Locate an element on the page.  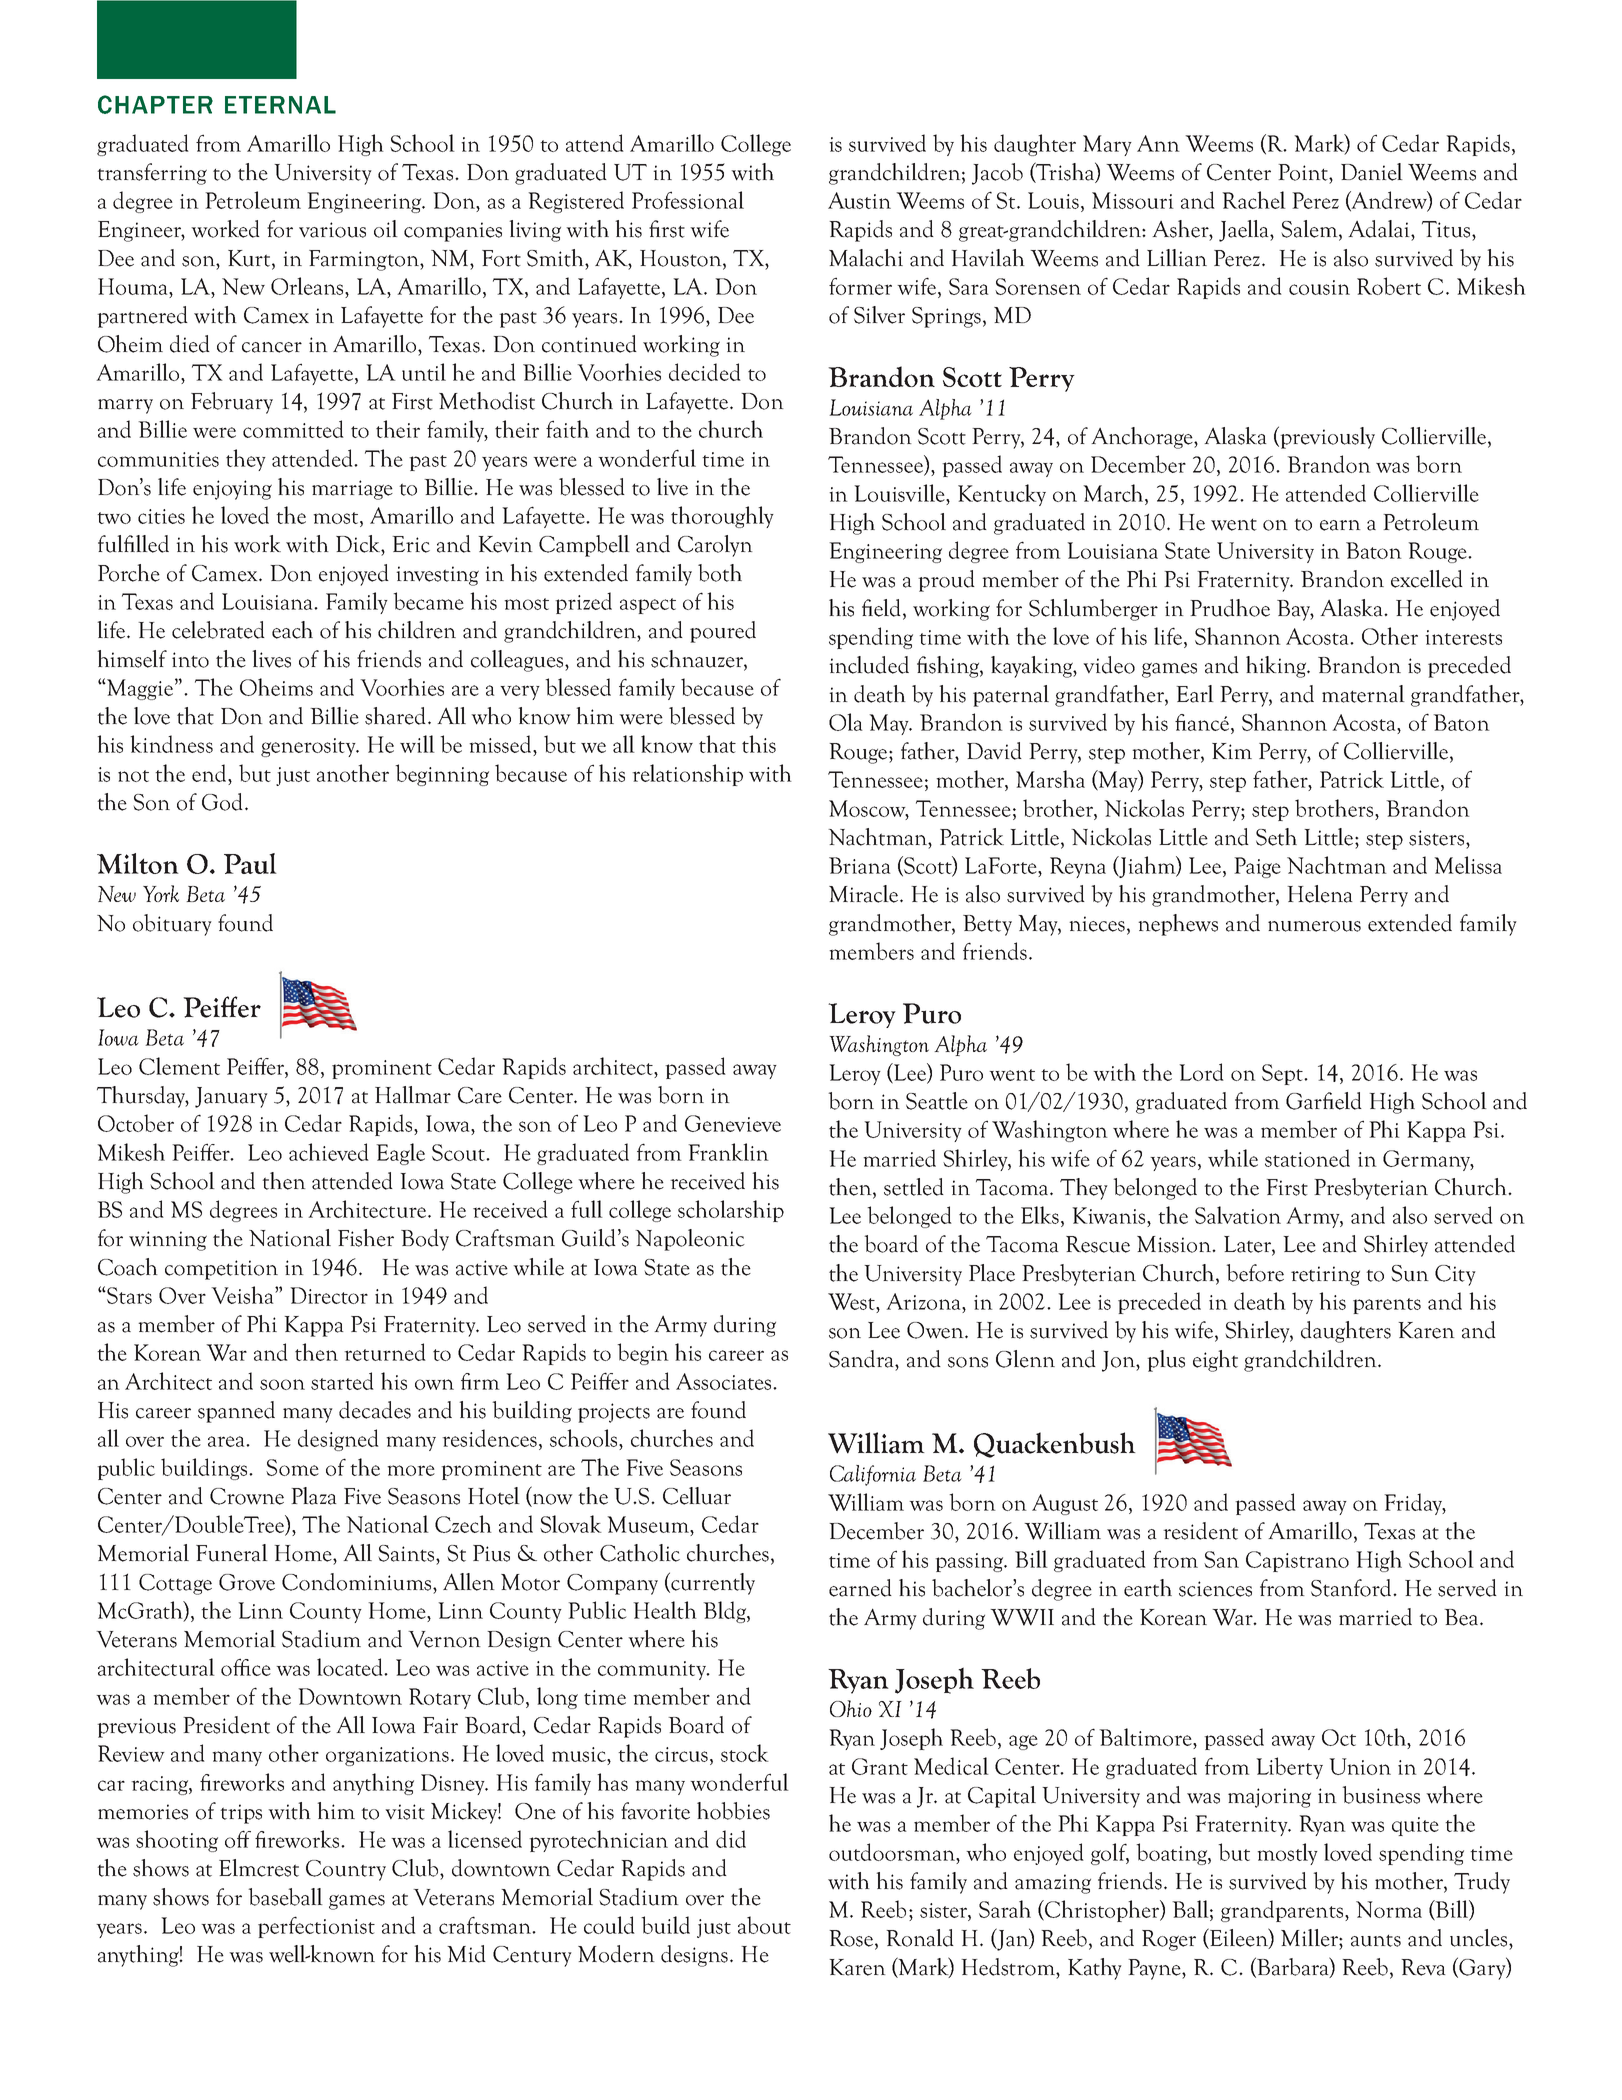
Director is located at coordinates (329, 1295).
